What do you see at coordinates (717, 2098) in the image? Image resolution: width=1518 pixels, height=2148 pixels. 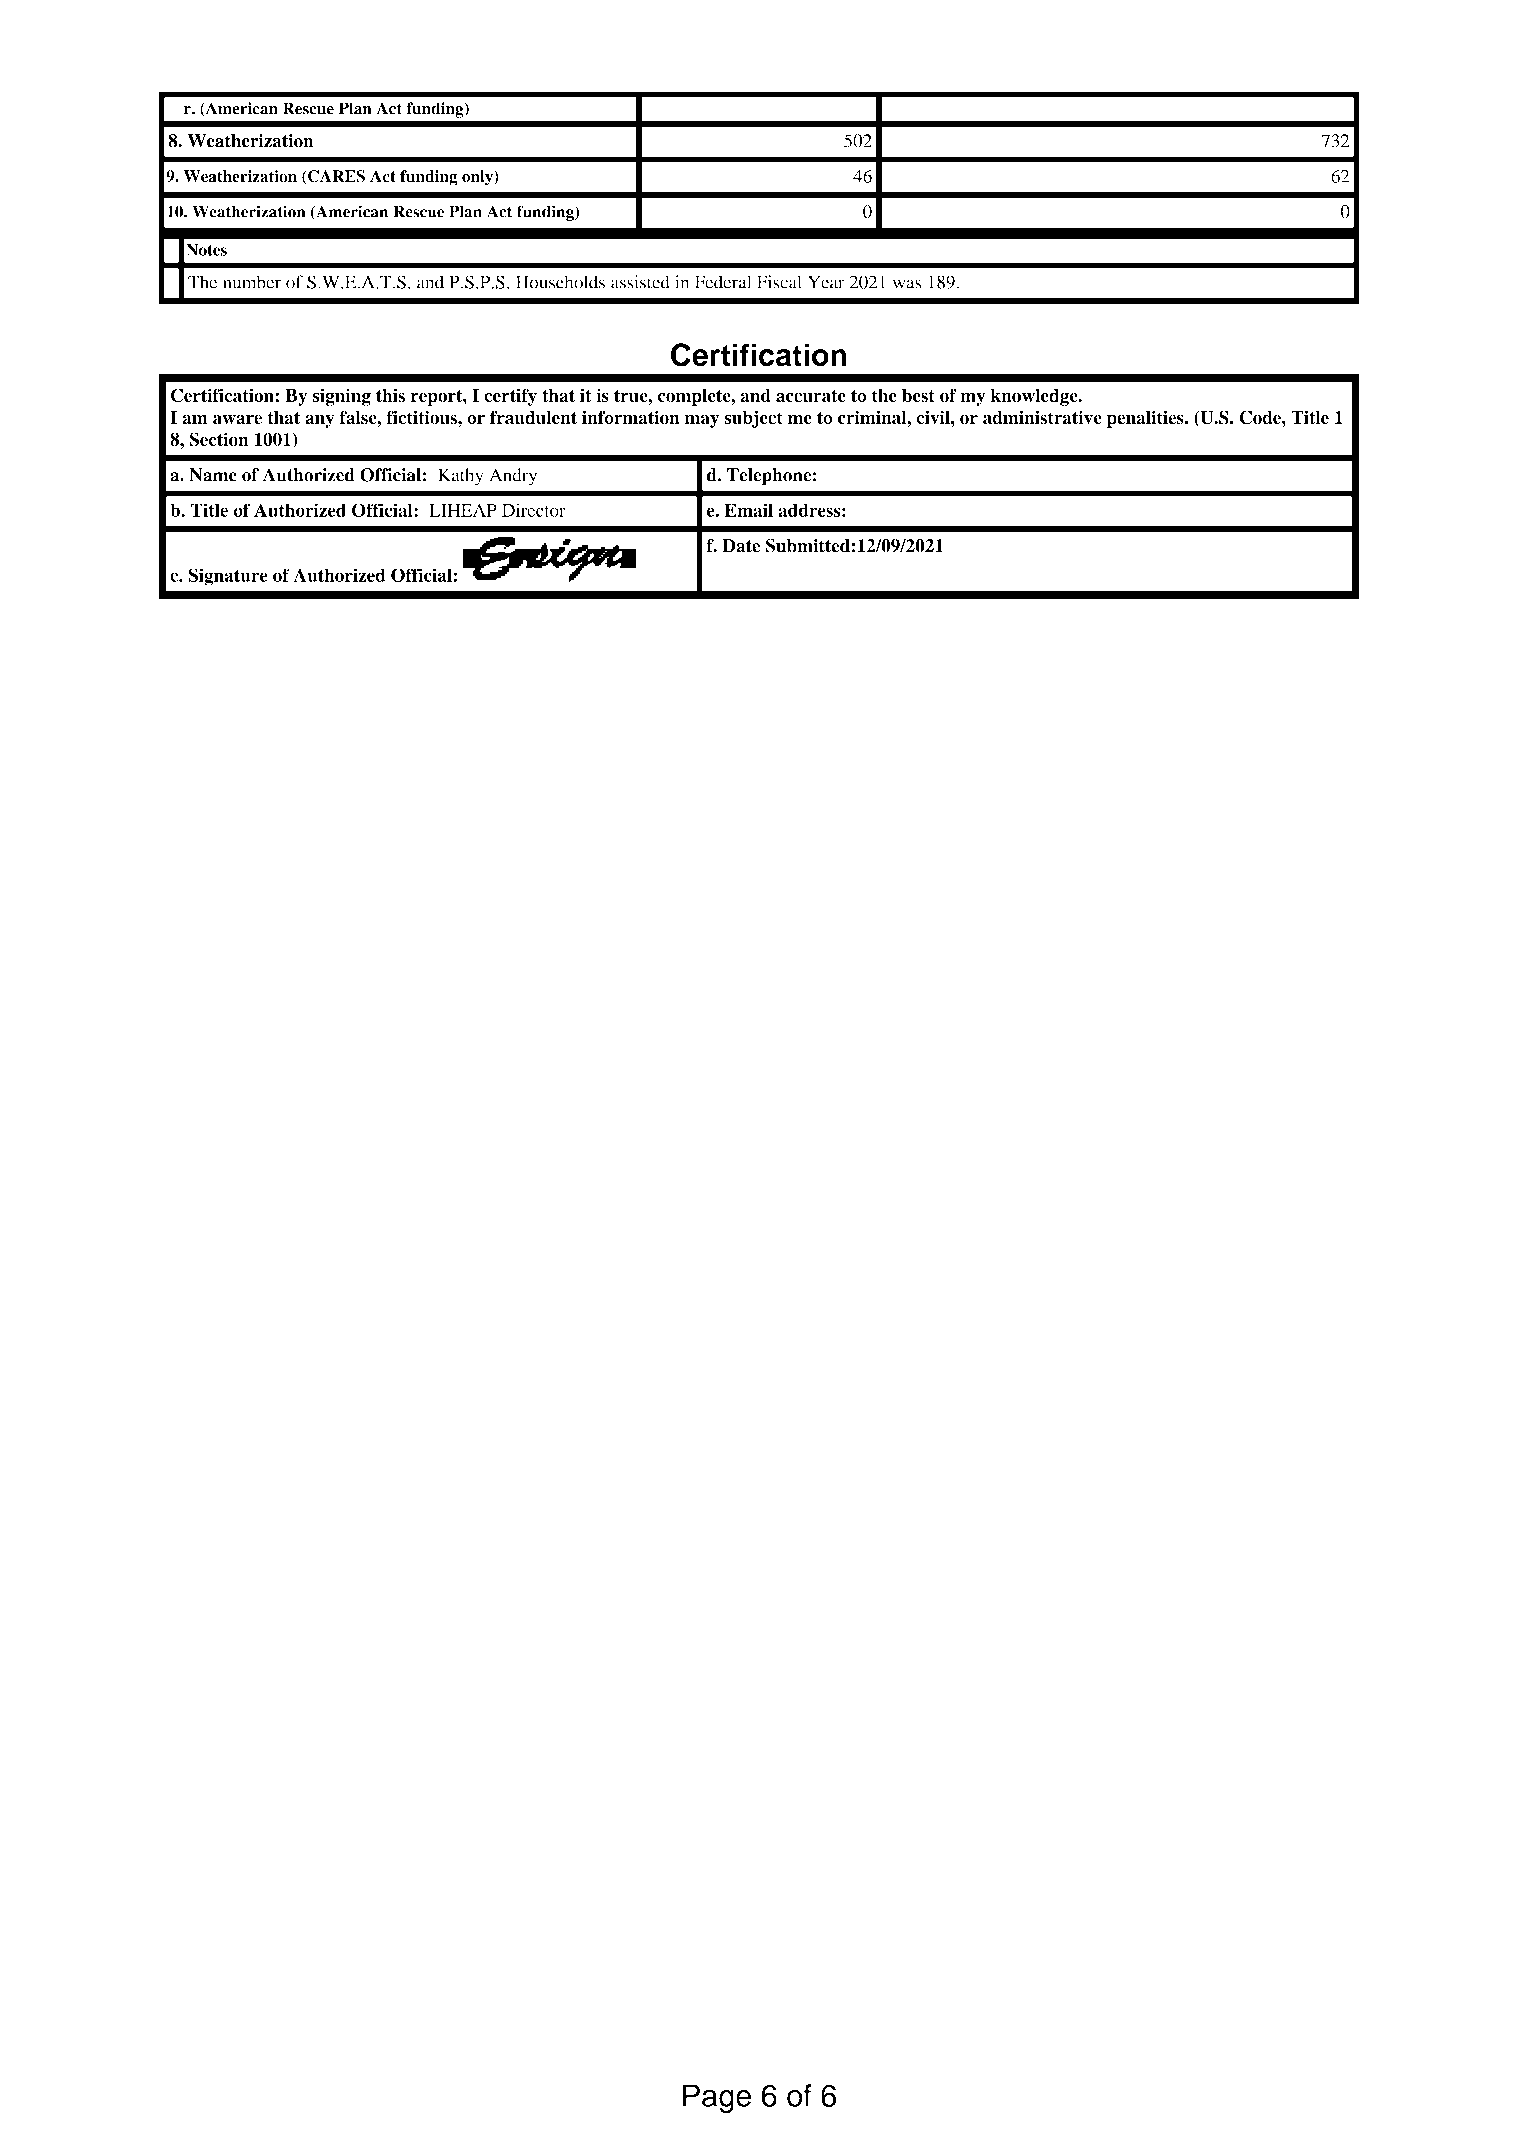 I see `Page` at bounding box center [717, 2098].
